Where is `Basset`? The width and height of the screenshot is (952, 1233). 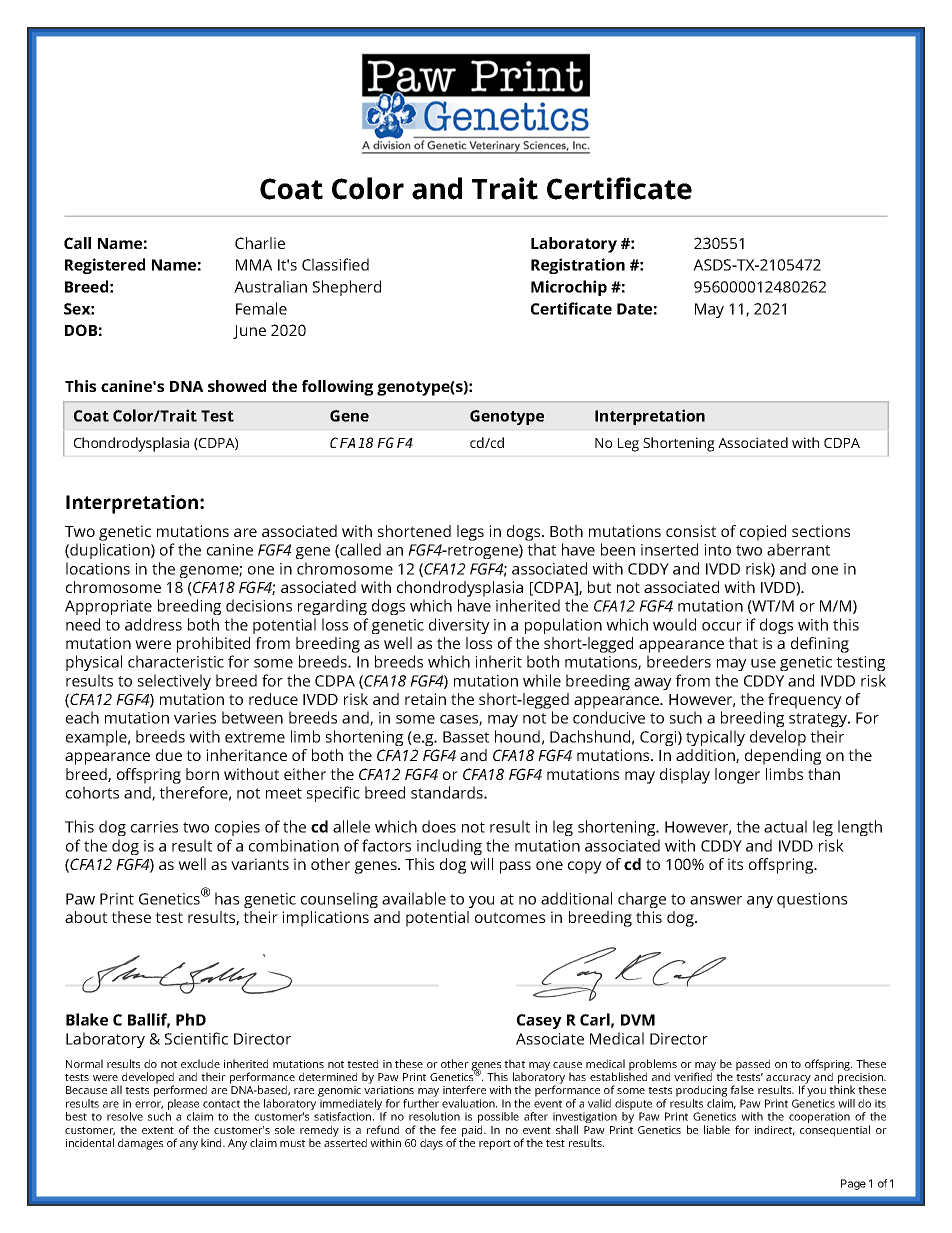 Basset is located at coordinates (466, 737).
